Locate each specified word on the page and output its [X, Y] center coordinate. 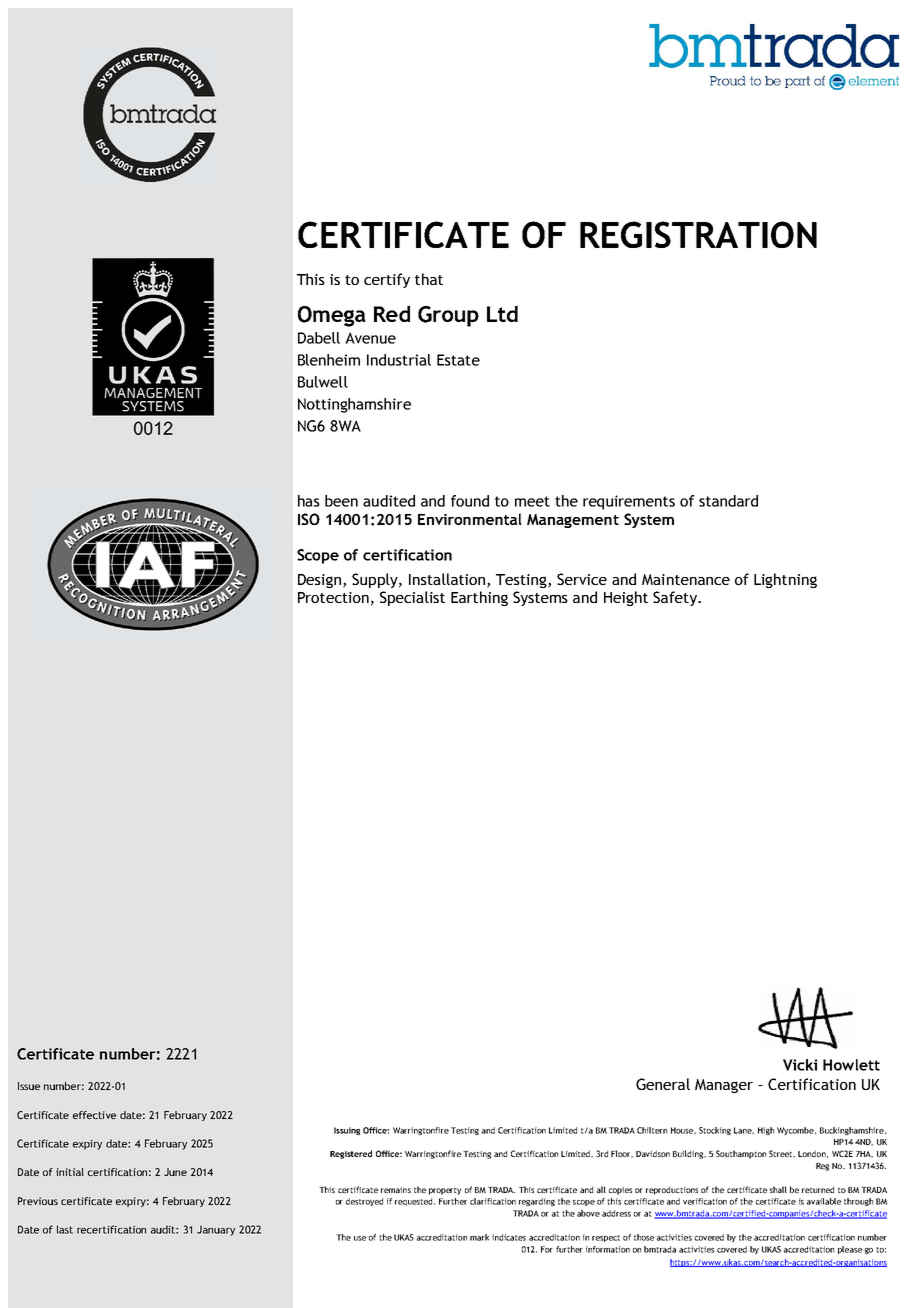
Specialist [412, 598]
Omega [332, 316]
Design [319, 581]
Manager [724, 1086]
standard [728, 501]
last [65, 1229]
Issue [29, 1086]
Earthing [479, 598]
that [429, 279]
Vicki [800, 1065]
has [309, 501]
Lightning [785, 580]
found [470, 501]
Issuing [347, 1131]
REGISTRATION [698, 234]
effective [94, 1115]
